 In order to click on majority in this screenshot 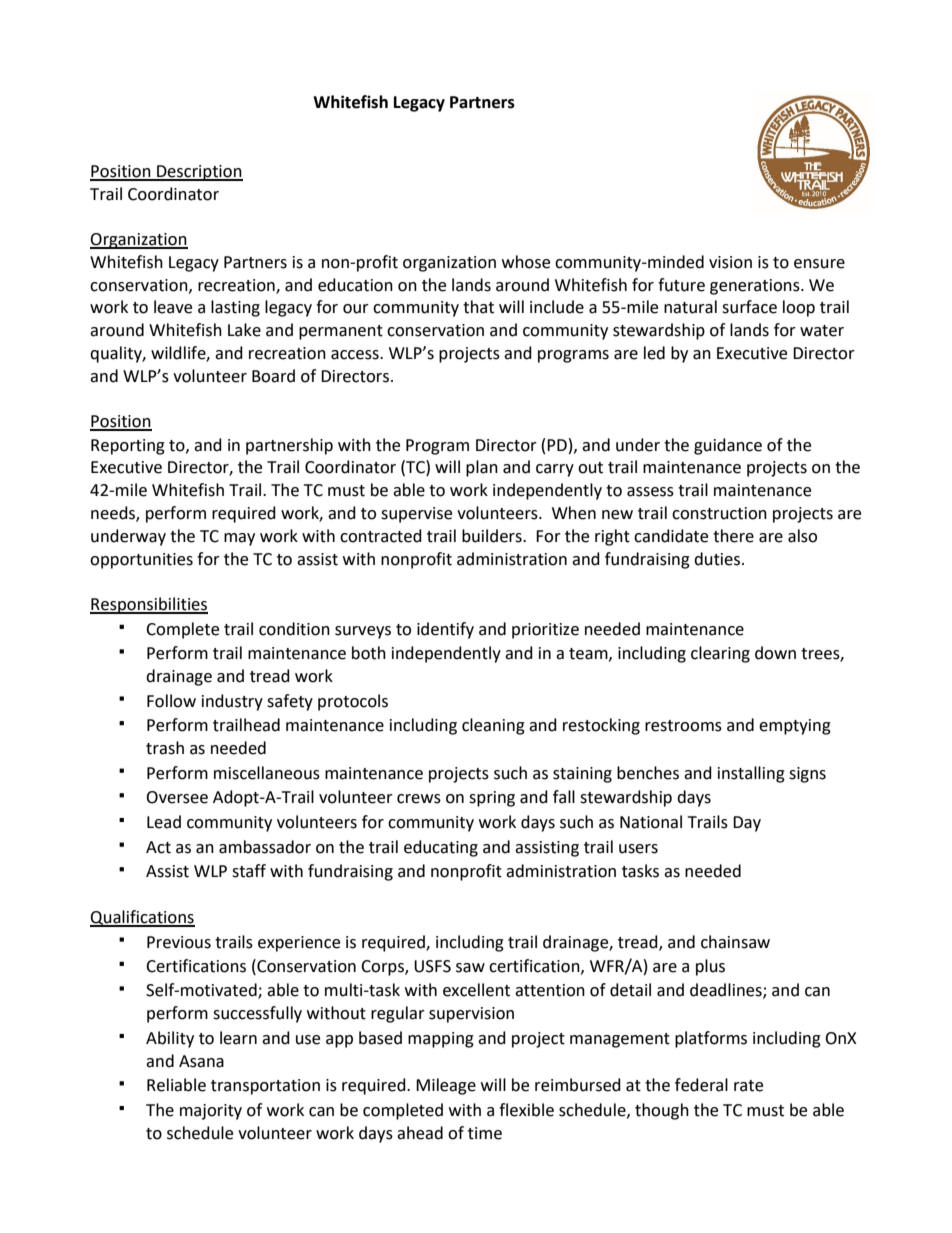, I will do `click(211, 1112)`.
